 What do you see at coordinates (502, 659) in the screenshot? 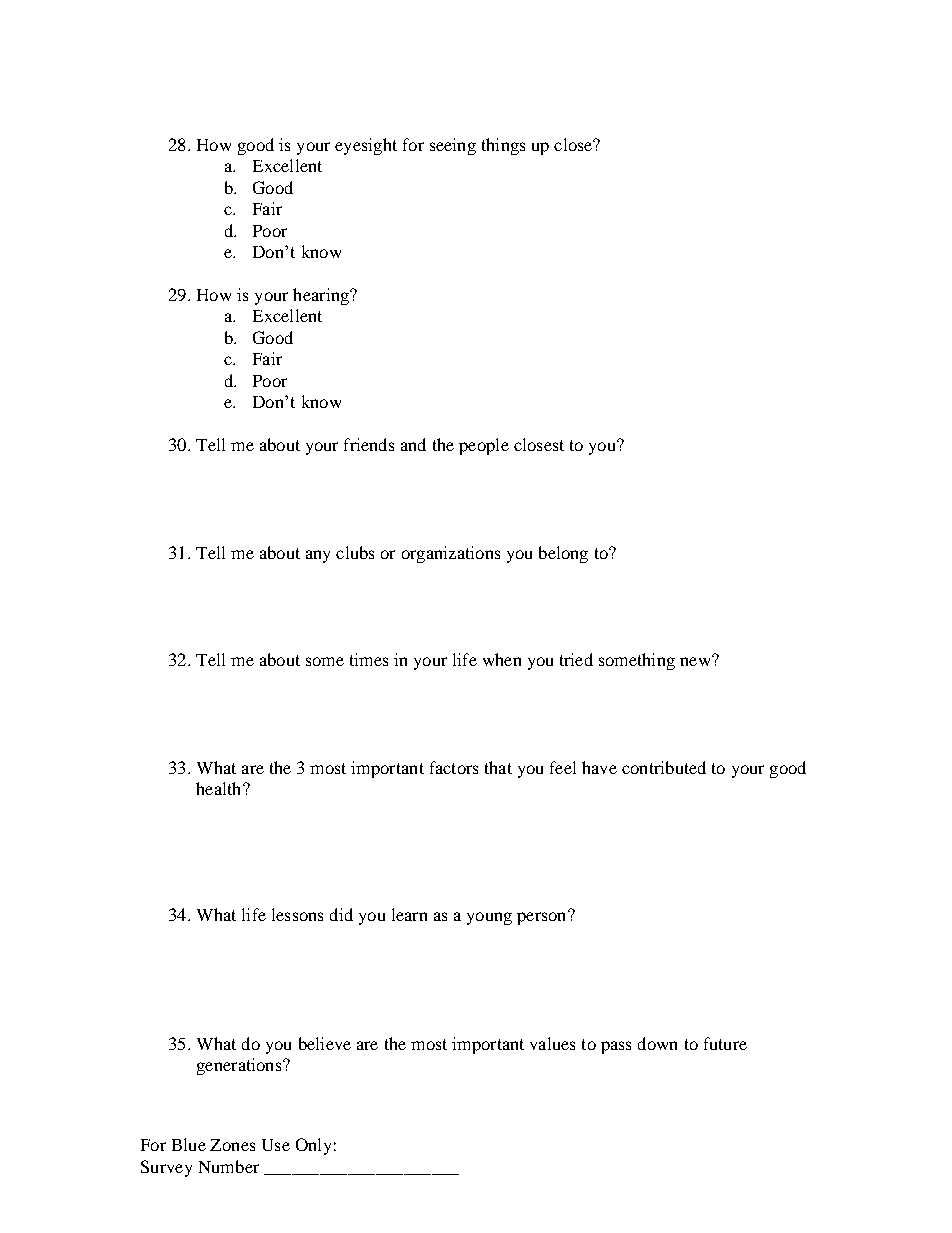
I see `when` at bounding box center [502, 659].
